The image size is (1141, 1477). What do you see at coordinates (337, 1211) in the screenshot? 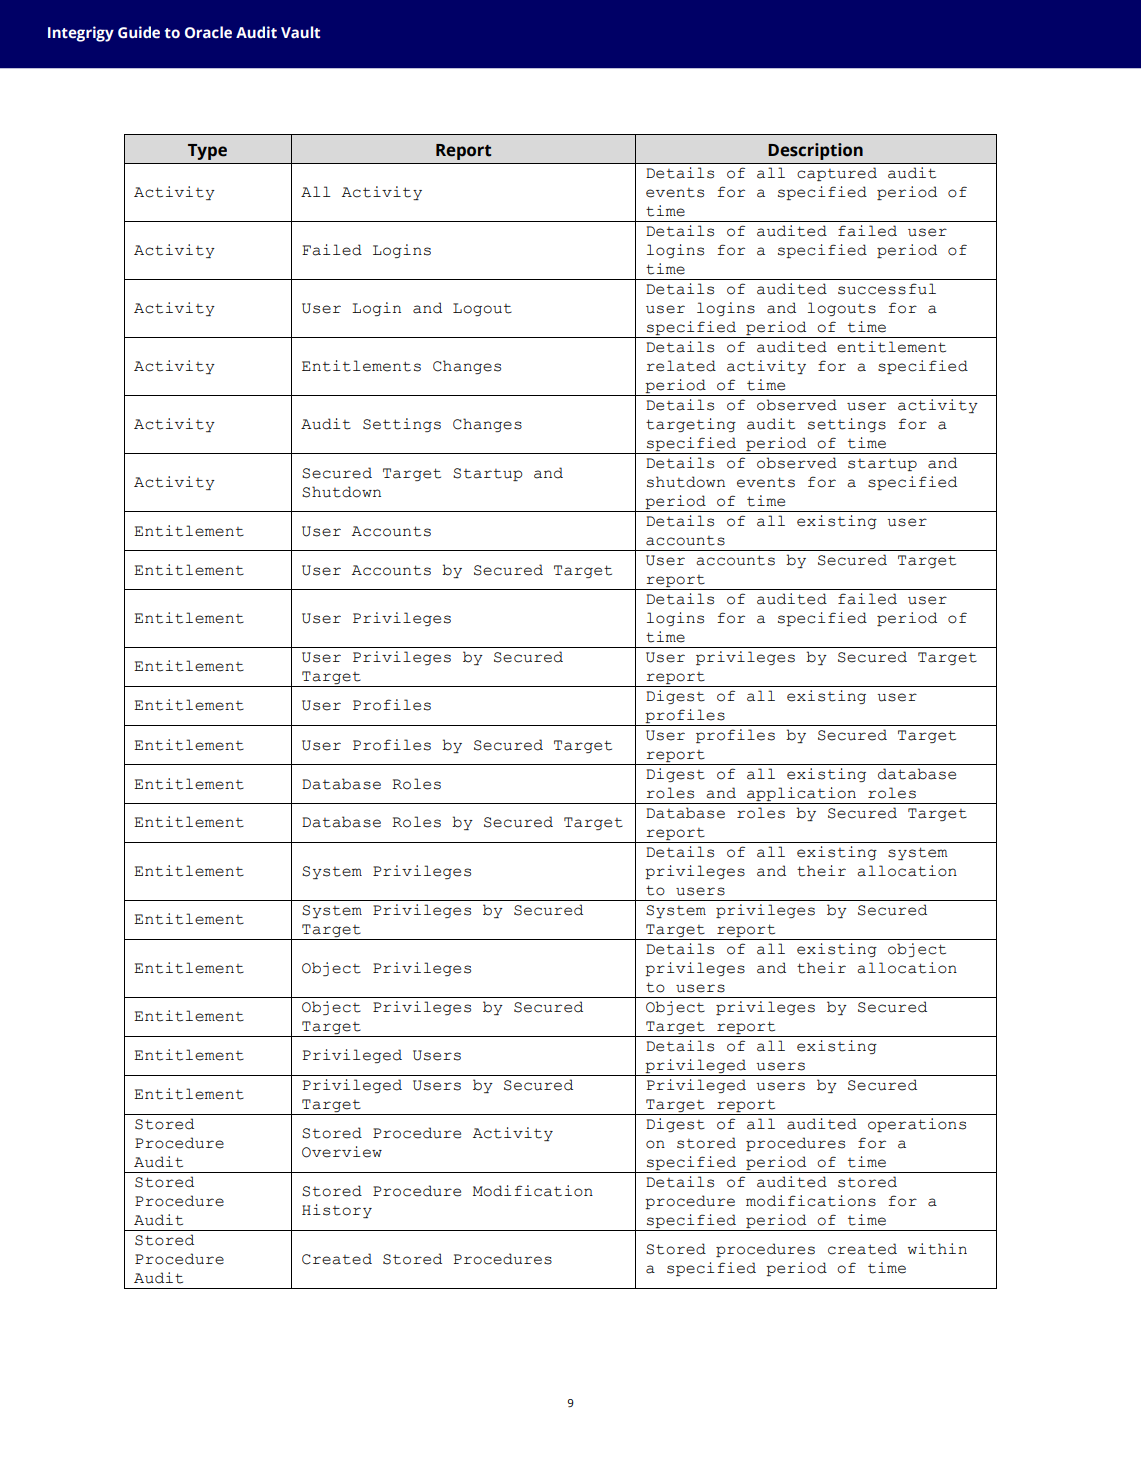
I see `History` at bounding box center [337, 1211].
